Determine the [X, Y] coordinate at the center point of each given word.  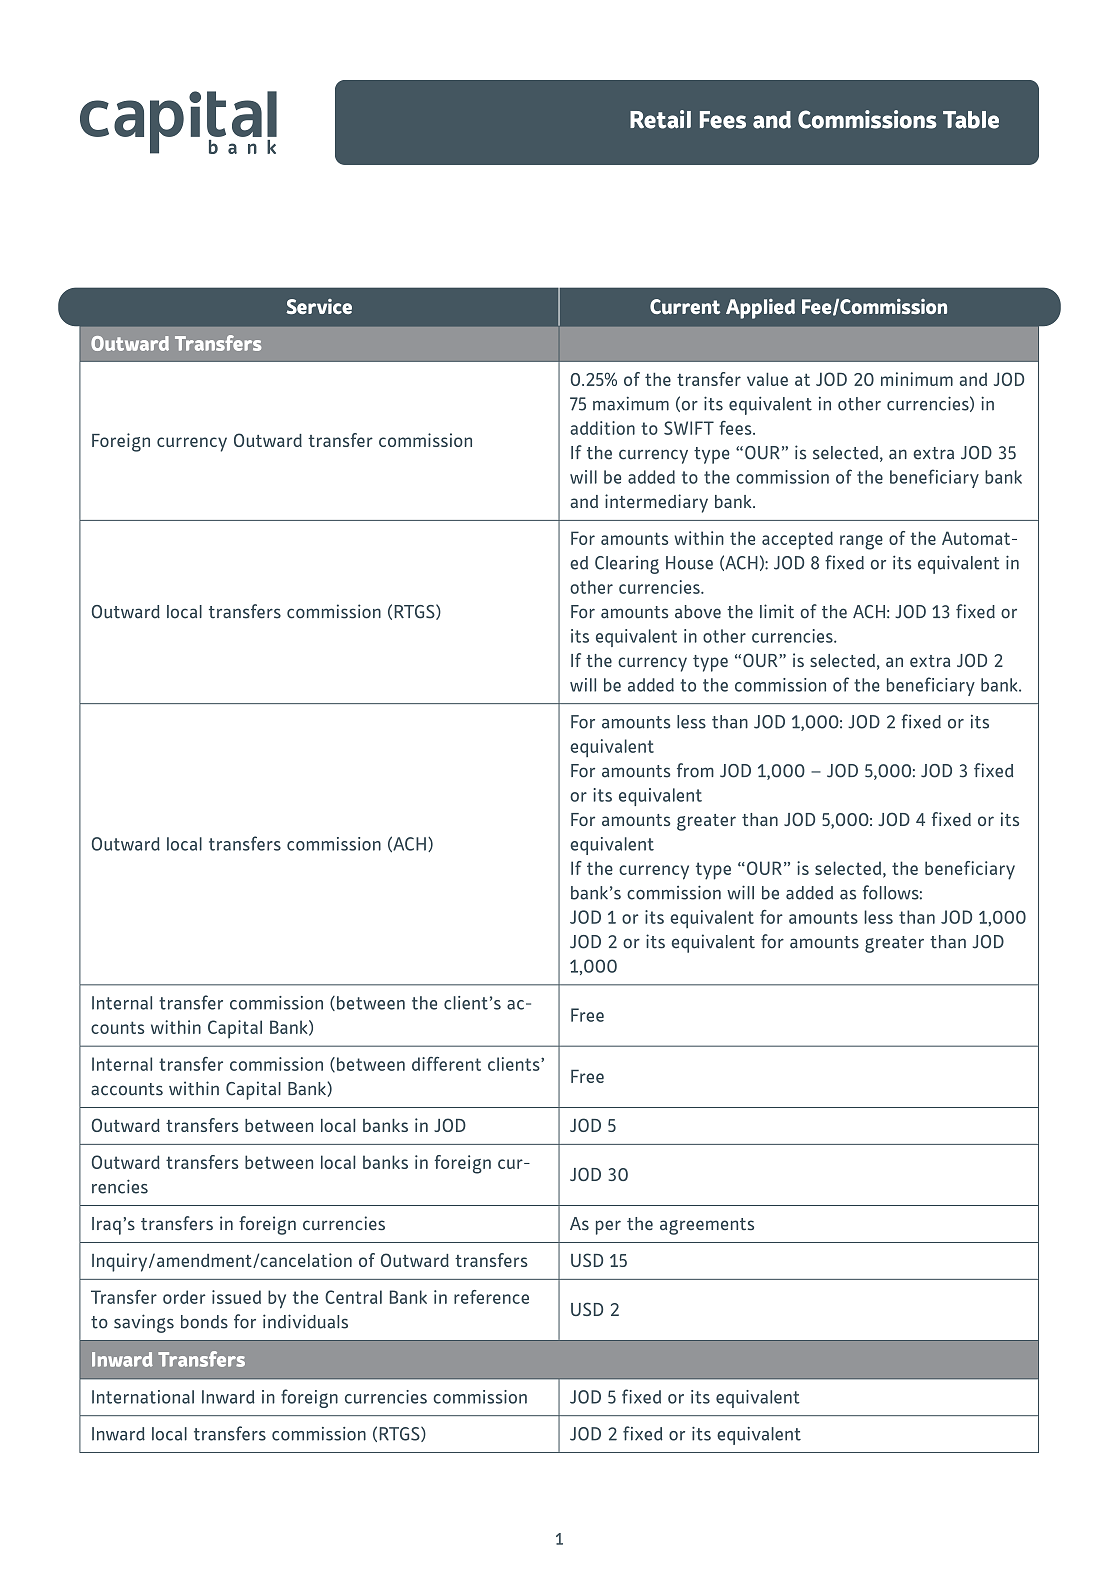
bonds [204, 1322]
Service [319, 306]
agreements [707, 1226]
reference [491, 1297]
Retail [660, 119]
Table [971, 120]
